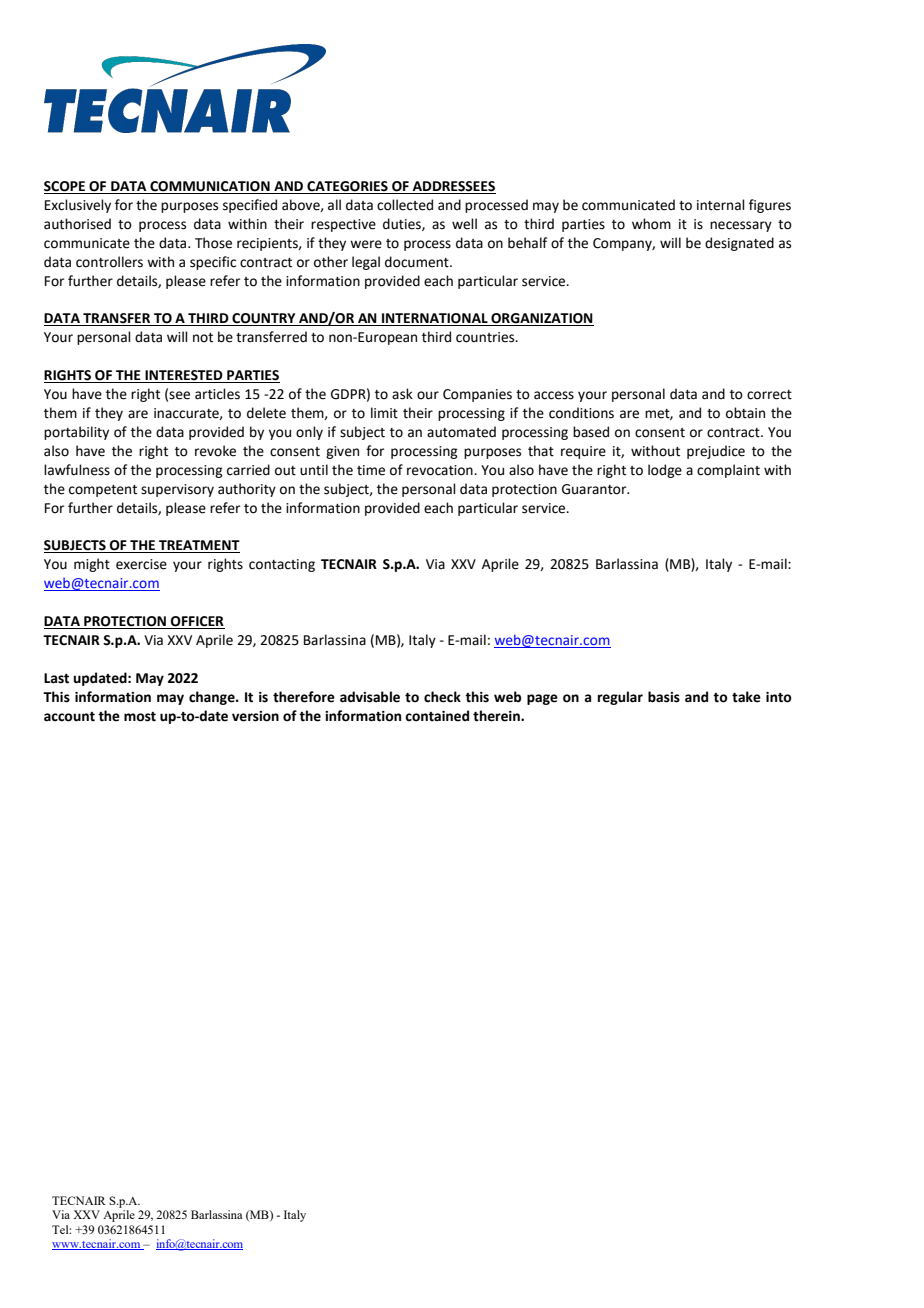  I want to click on Exclusively, so click(78, 206).
